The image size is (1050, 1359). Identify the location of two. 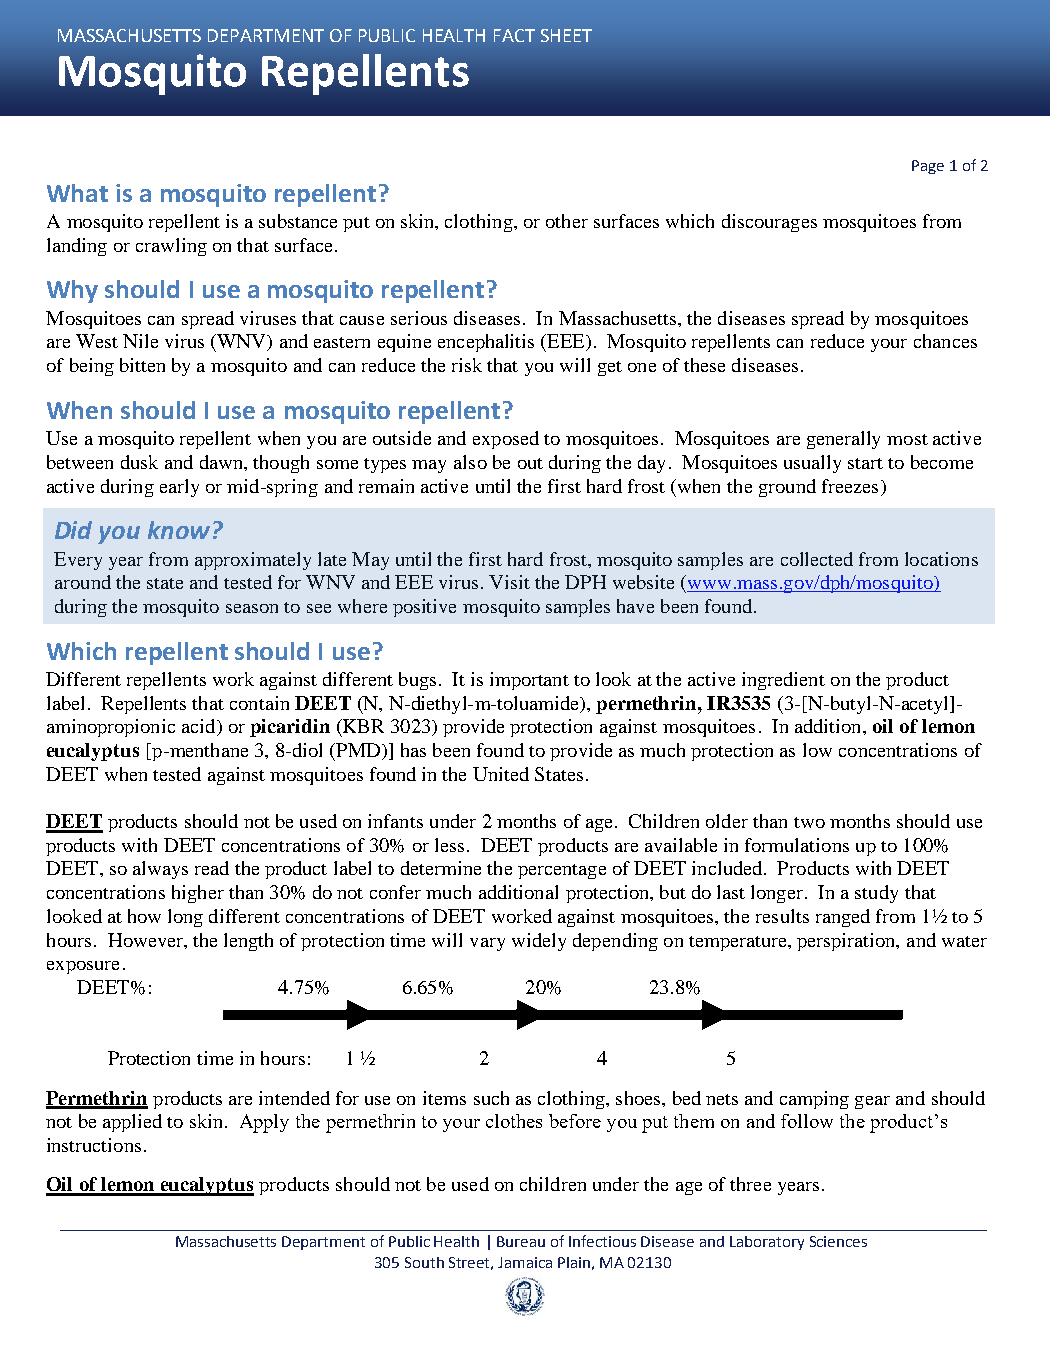
(809, 822).
